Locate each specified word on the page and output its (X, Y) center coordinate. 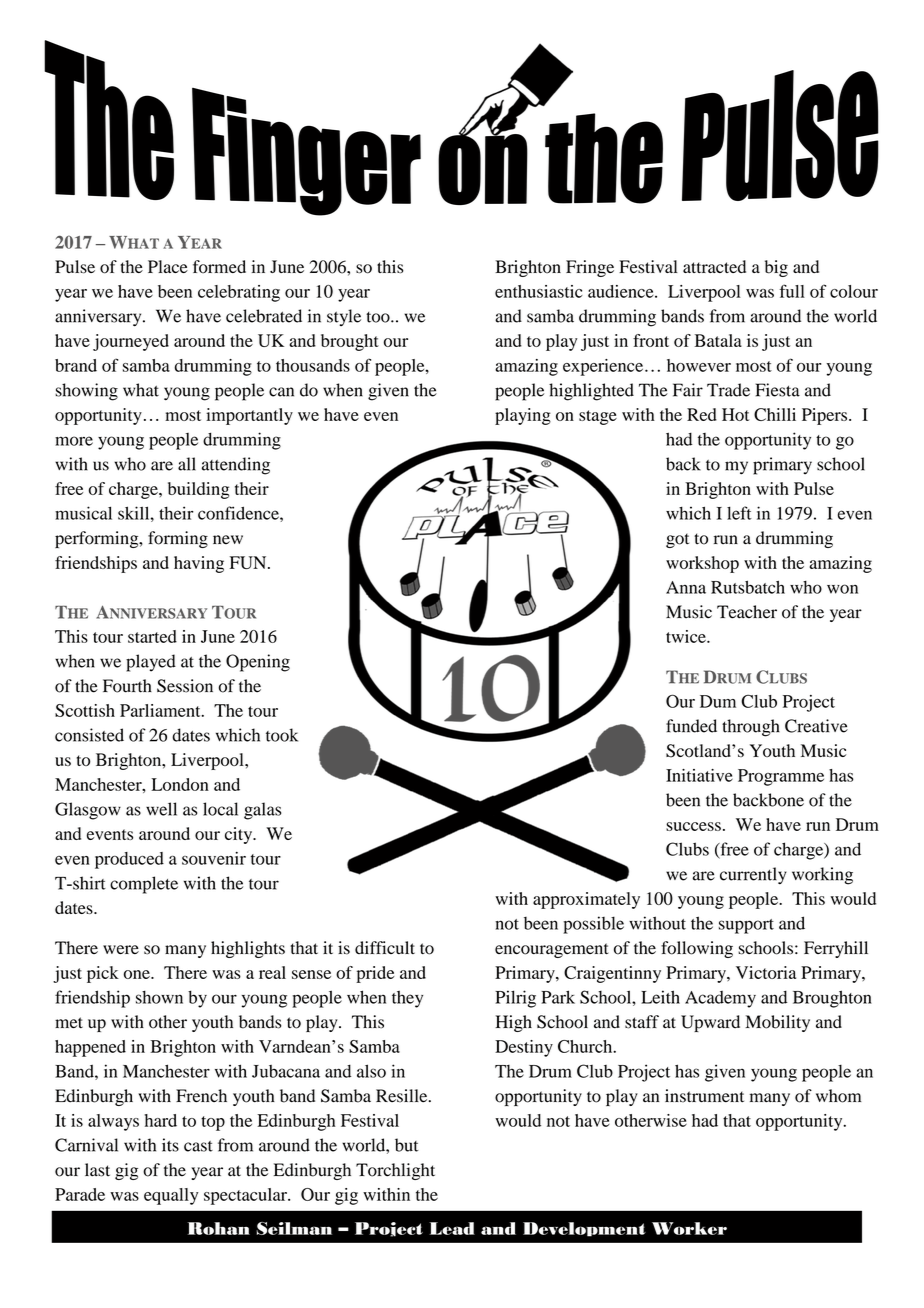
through (751, 728)
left (739, 513)
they (407, 999)
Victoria (766, 972)
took (282, 735)
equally (171, 1196)
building (198, 490)
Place (168, 266)
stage (598, 417)
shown (159, 997)
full (792, 291)
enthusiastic (539, 291)
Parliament (161, 710)
